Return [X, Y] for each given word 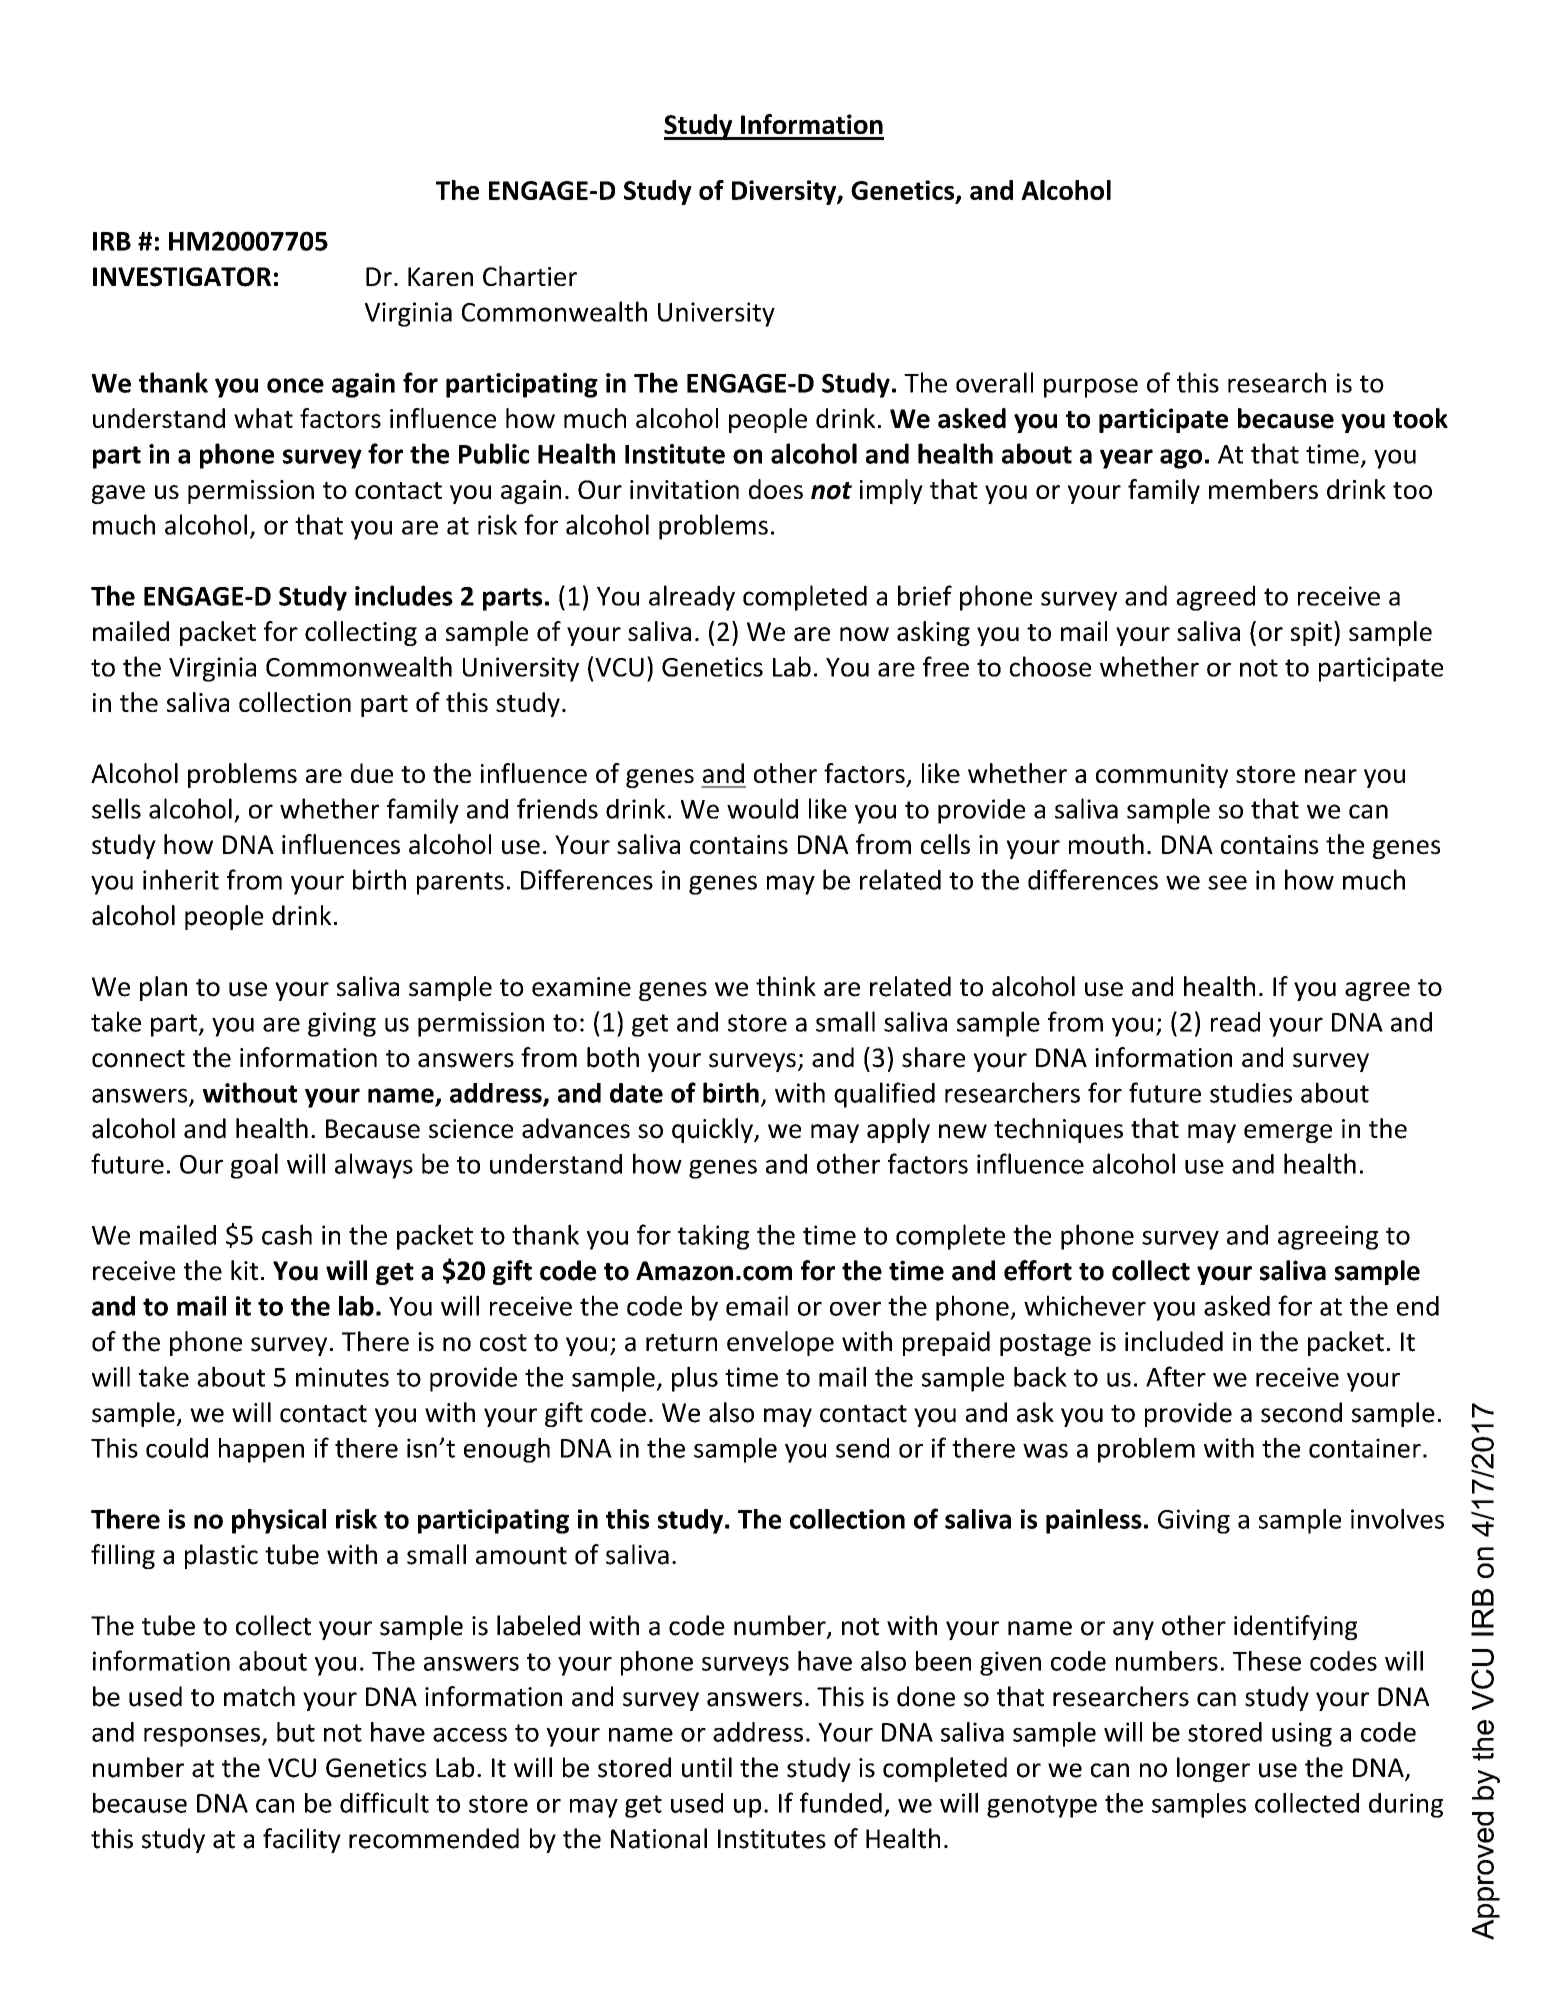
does [776, 489]
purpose [1091, 388]
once [295, 385]
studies [1251, 1093]
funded [841, 1802]
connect [138, 1059]
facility [302, 1840]
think [786, 986]
